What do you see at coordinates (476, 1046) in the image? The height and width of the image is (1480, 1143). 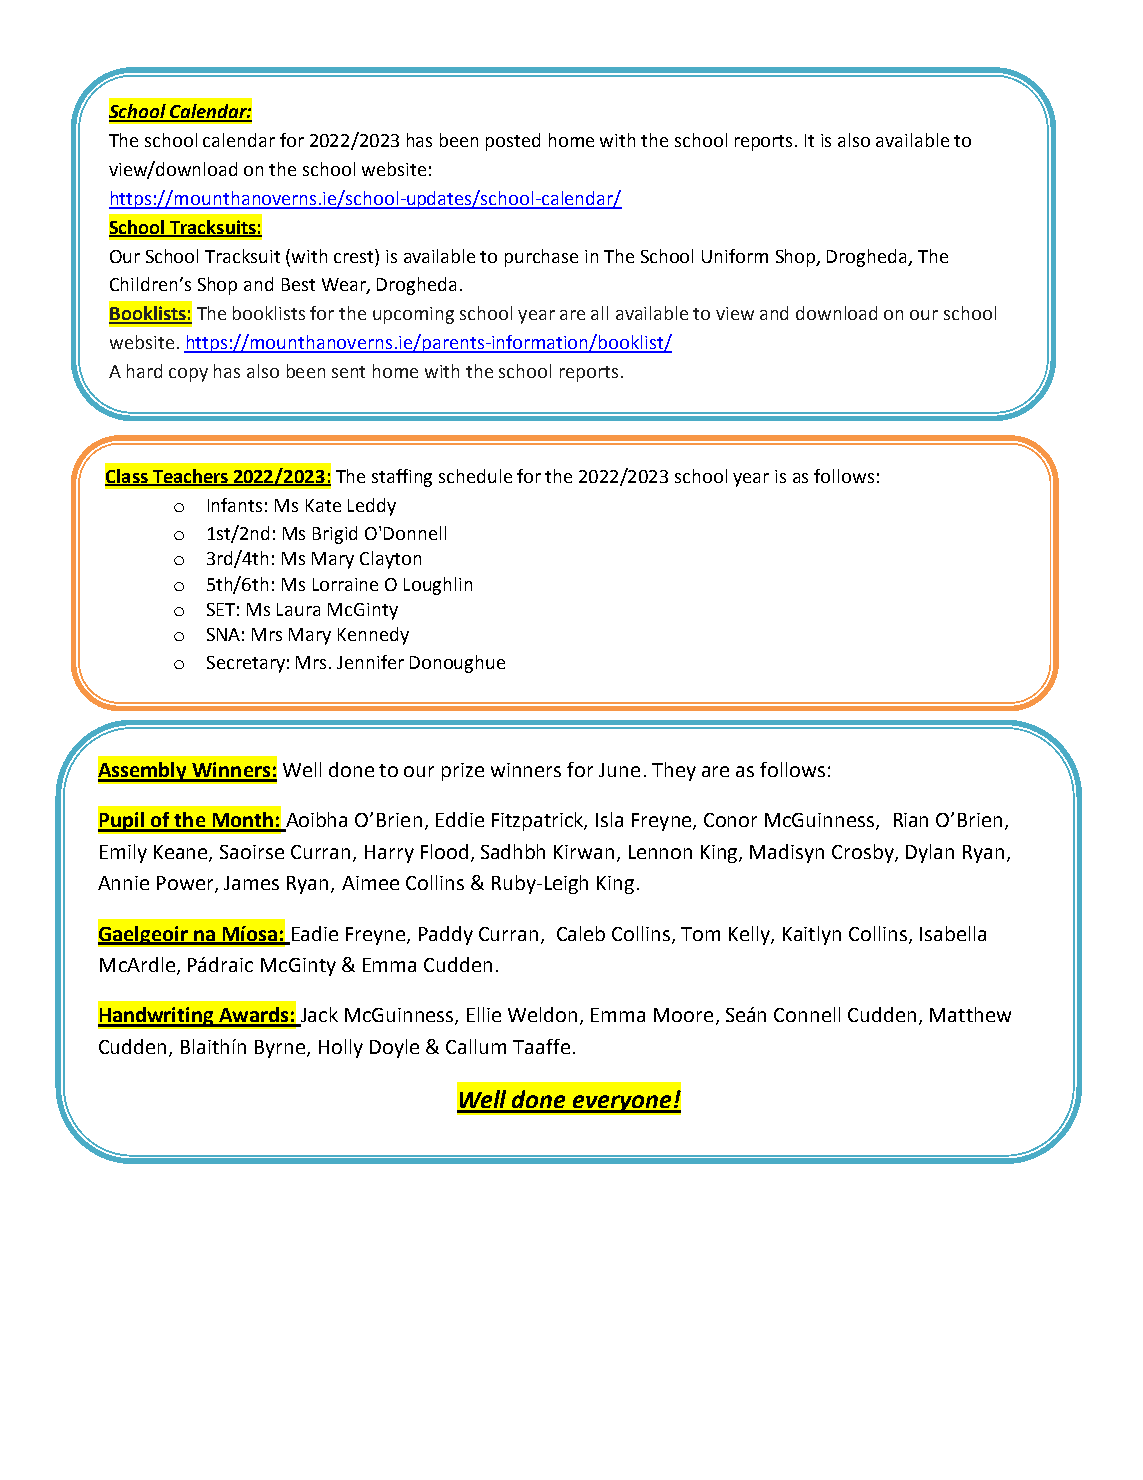 I see `Callum` at bounding box center [476, 1046].
